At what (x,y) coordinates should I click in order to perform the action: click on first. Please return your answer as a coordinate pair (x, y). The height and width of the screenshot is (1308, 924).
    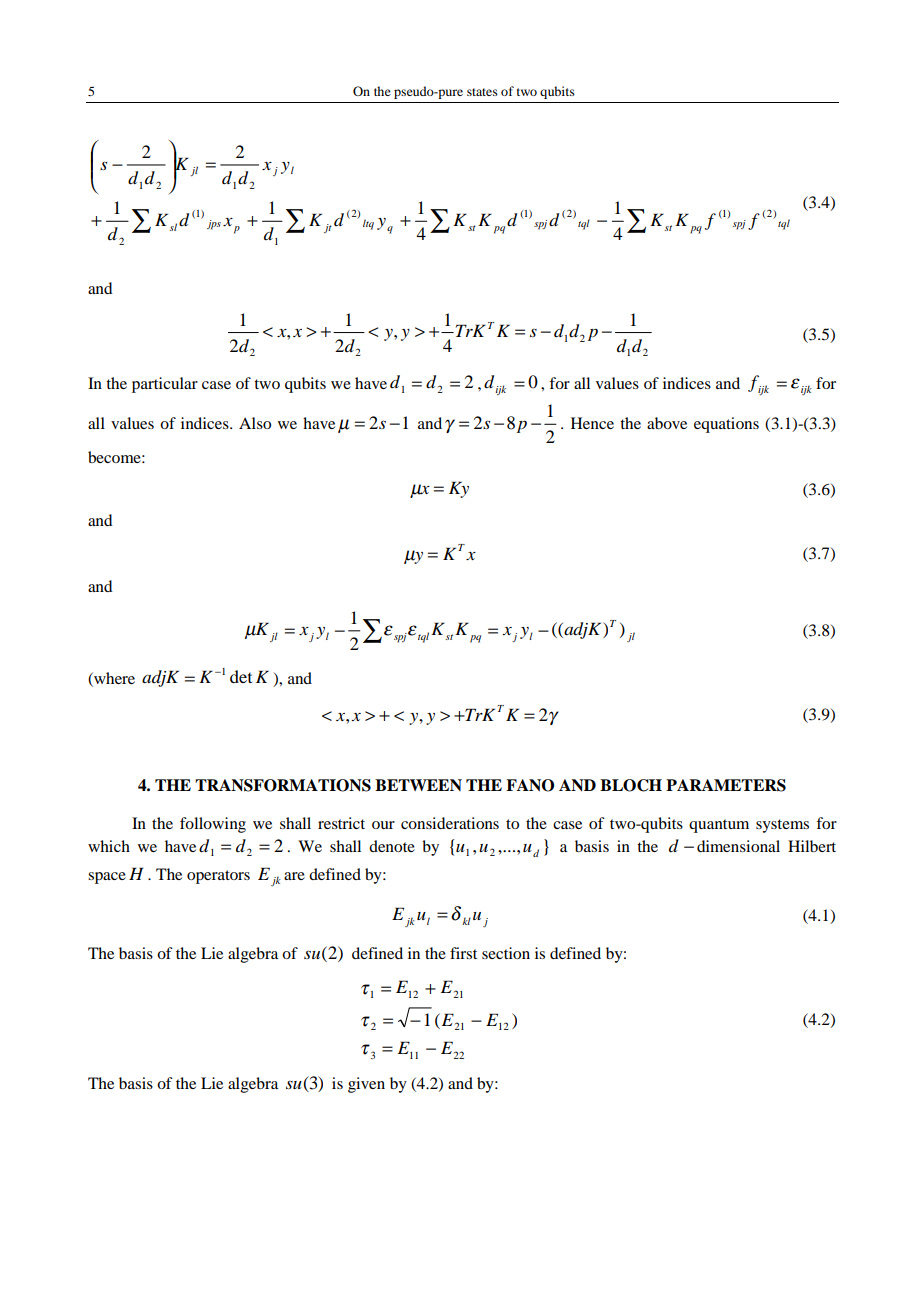
    Looking at the image, I should click on (463, 953).
